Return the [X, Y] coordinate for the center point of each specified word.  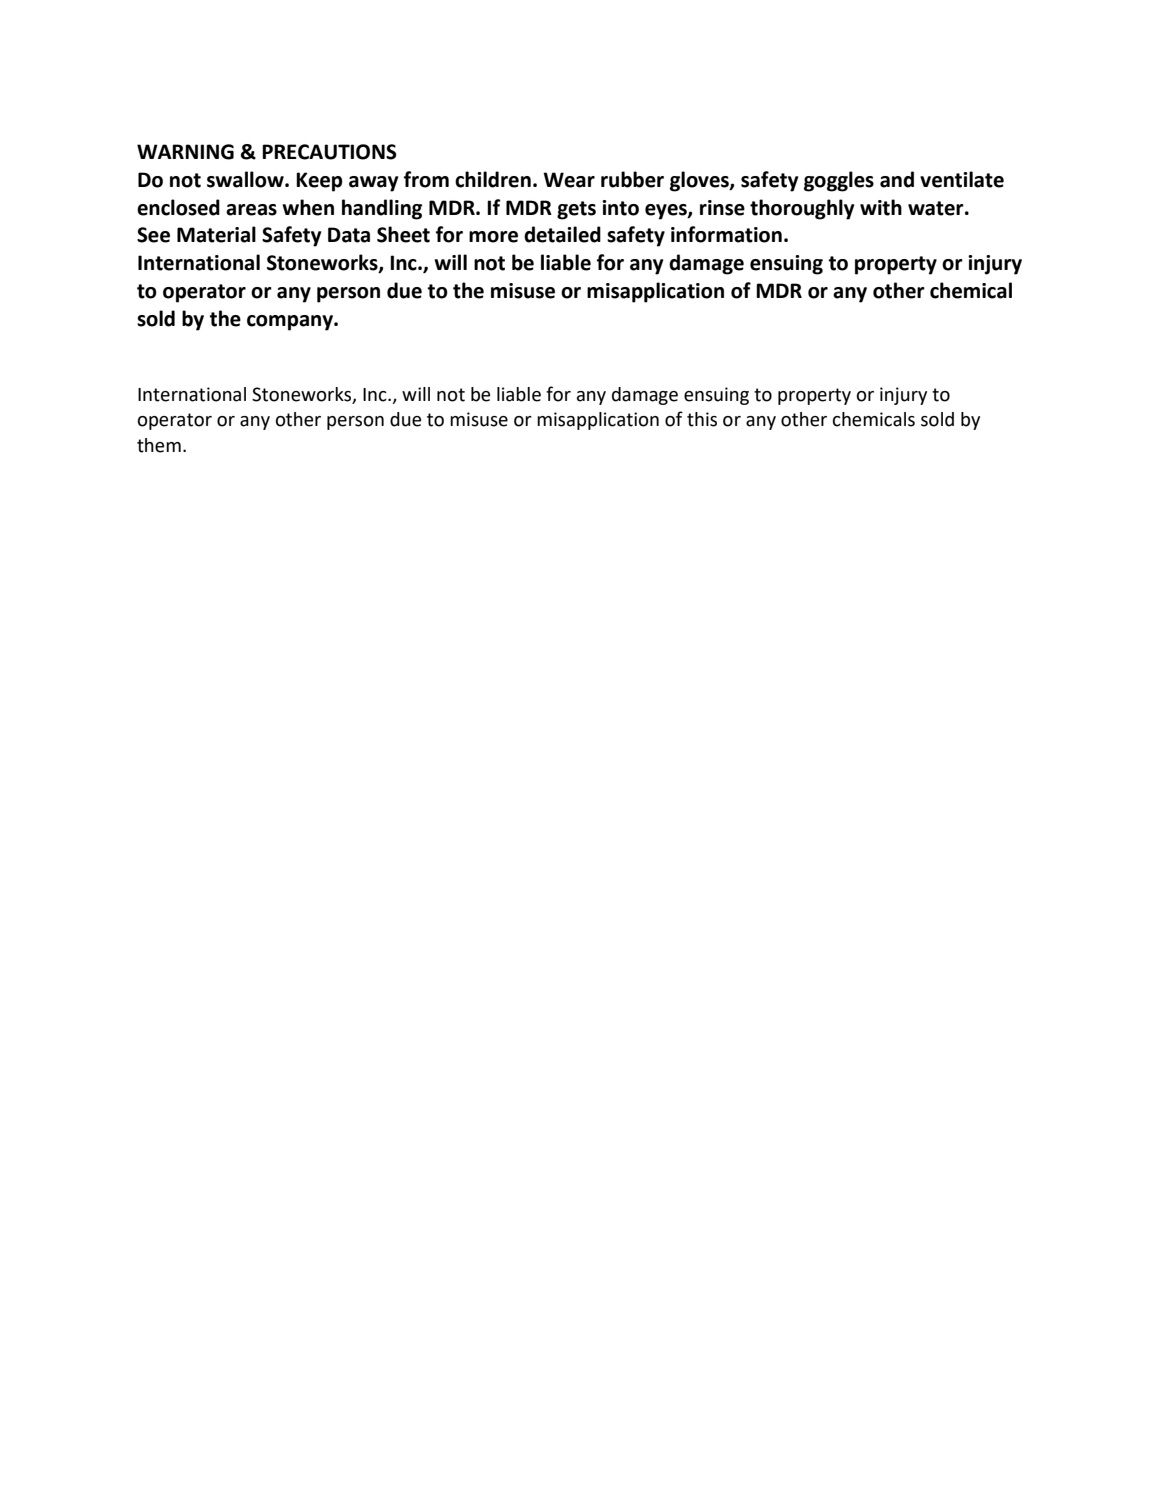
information [726, 234]
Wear [569, 180]
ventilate [962, 179]
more [493, 237]
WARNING [185, 152]
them [159, 445]
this [702, 419]
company [291, 323]
